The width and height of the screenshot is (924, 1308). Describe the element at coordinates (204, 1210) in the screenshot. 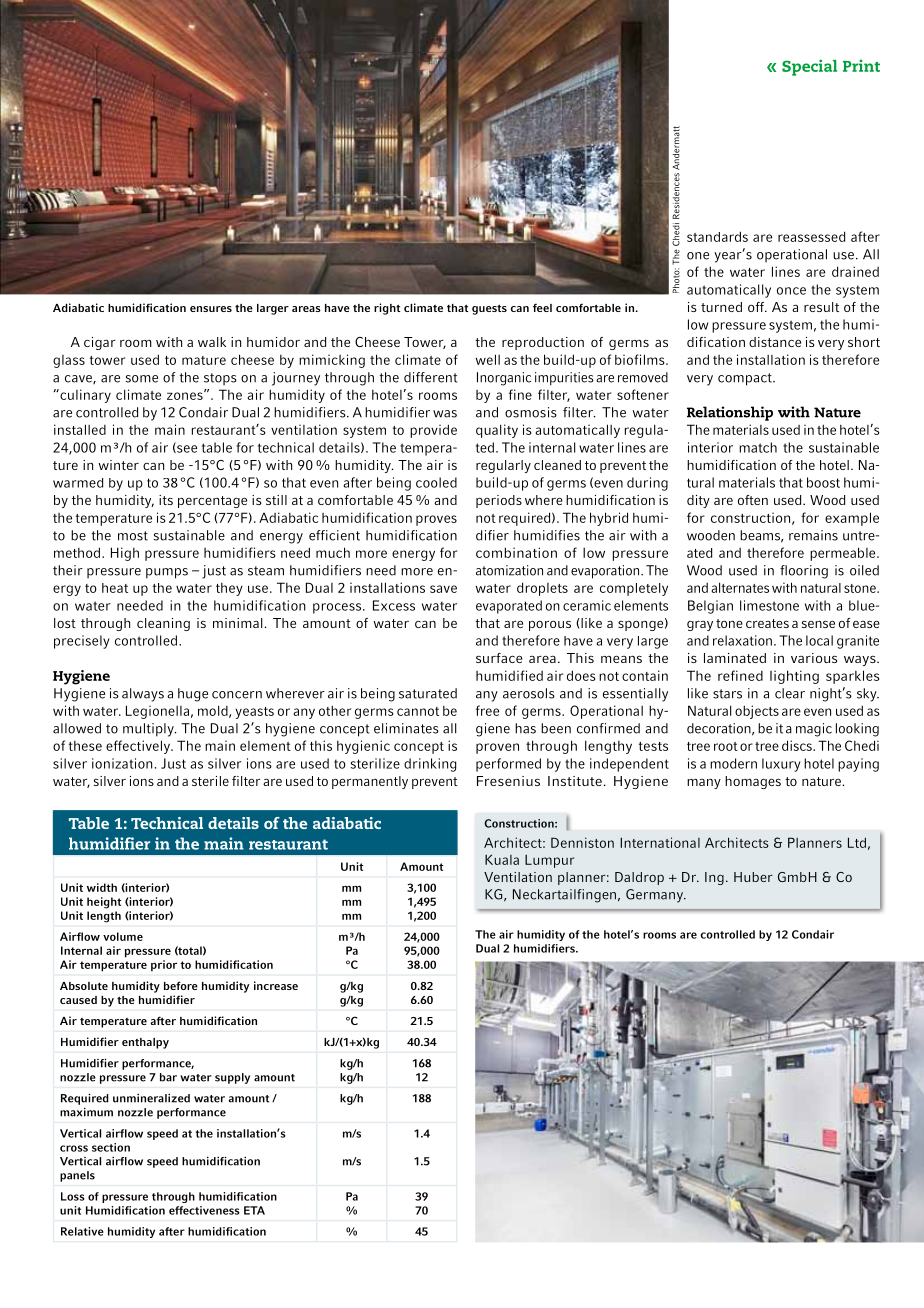

I see `effectiveness` at that location.
